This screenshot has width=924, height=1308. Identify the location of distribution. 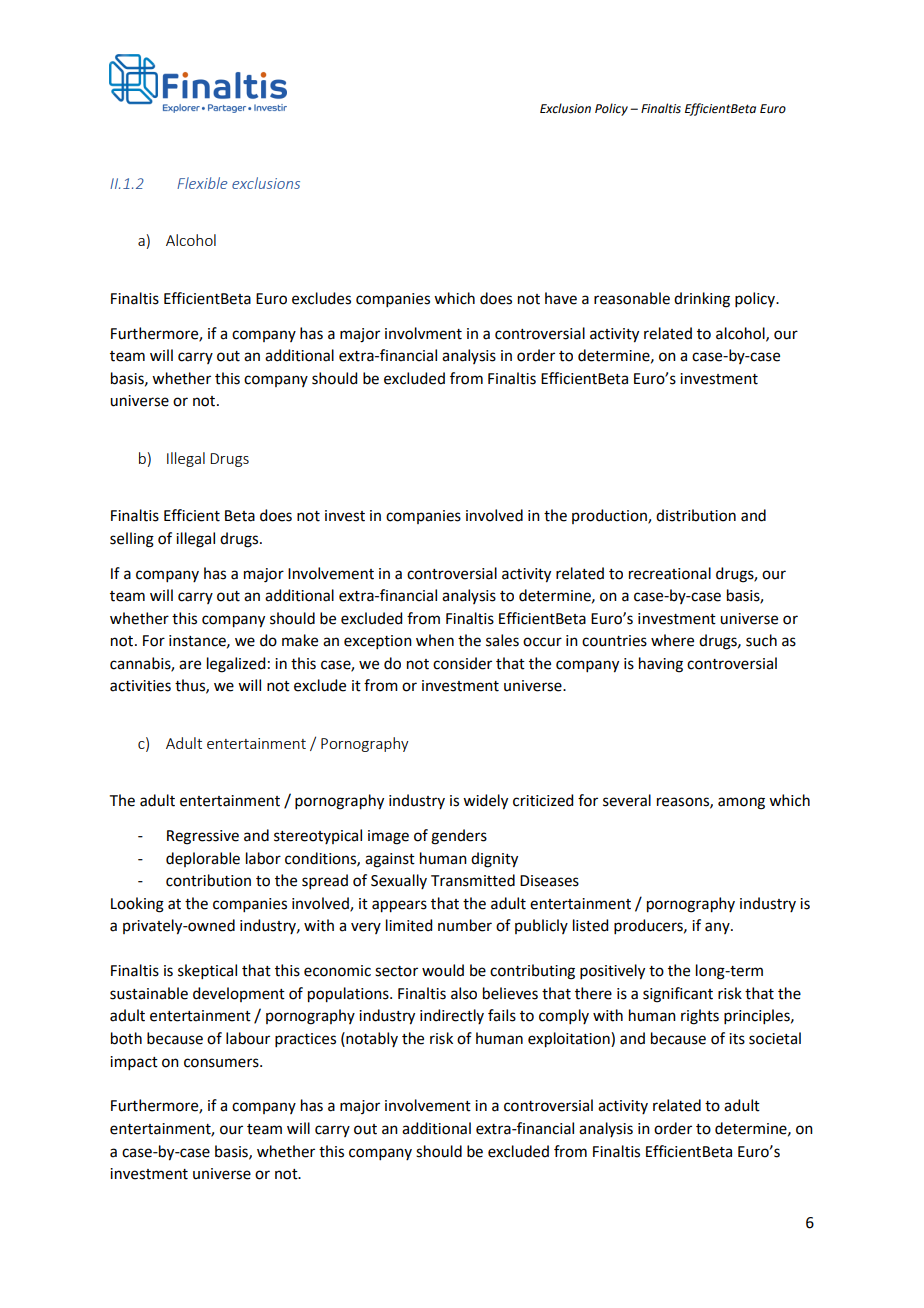
(696, 515).
